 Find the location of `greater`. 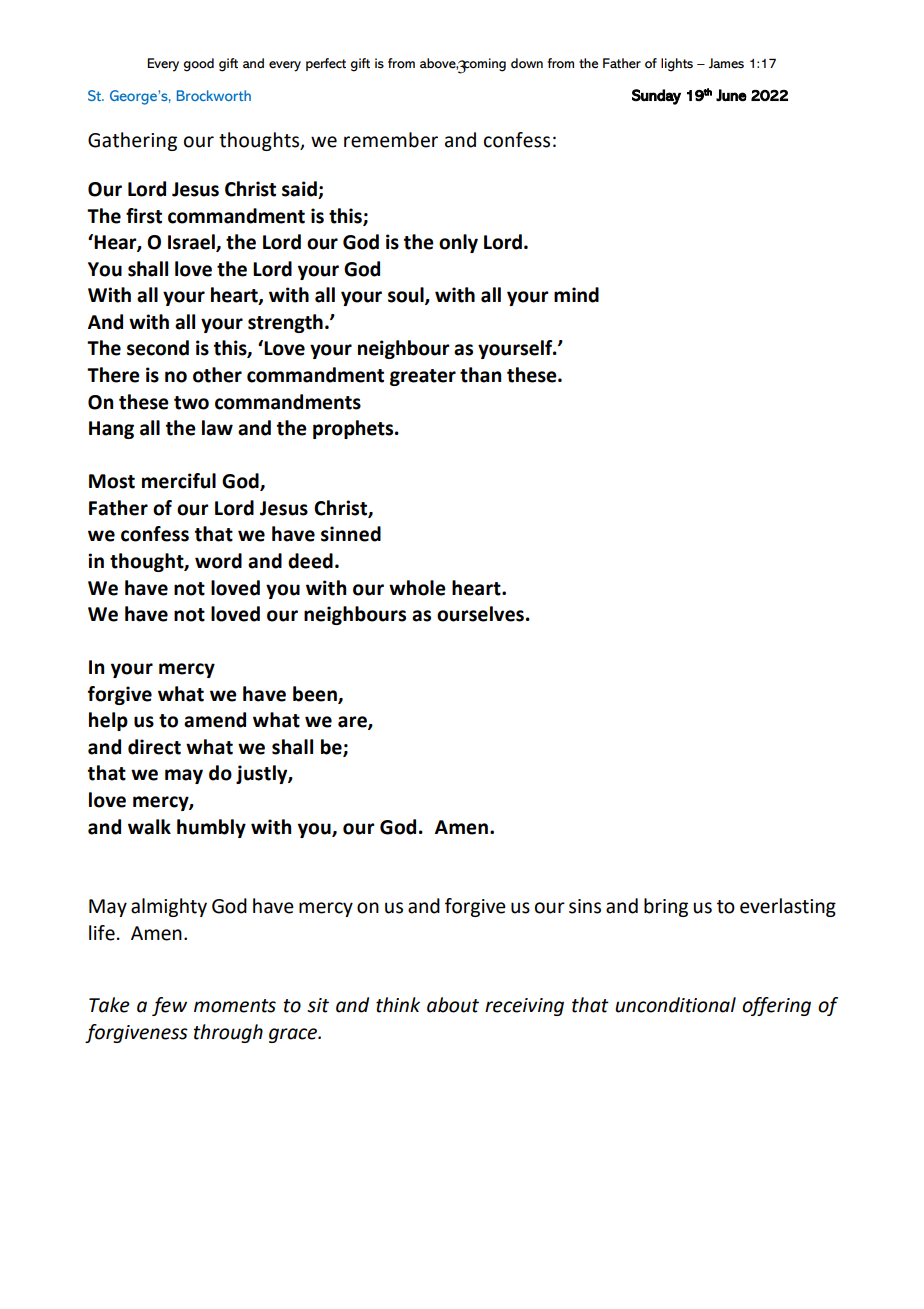

greater is located at coordinates (423, 377).
